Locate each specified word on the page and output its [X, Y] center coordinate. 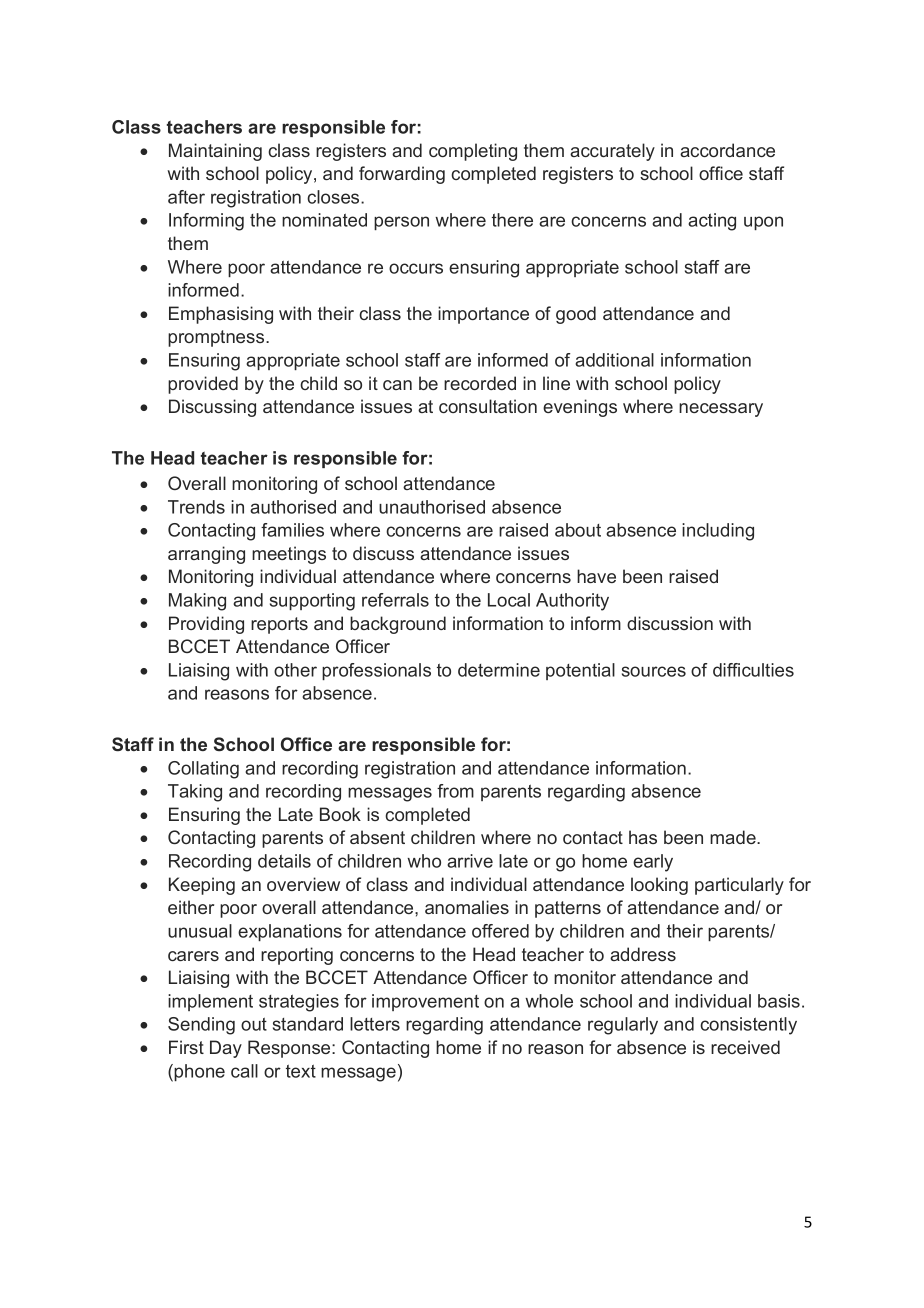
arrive [470, 861]
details [284, 861]
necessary [721, 410]
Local [509, 600]
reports [279, 625]
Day [226, 1049]
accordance [727, 150]
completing [473, 152]
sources [654, 671]
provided [203, 385]
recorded [480, 383]
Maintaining [215, 152]
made [734, 837]
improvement [425, 1002]
